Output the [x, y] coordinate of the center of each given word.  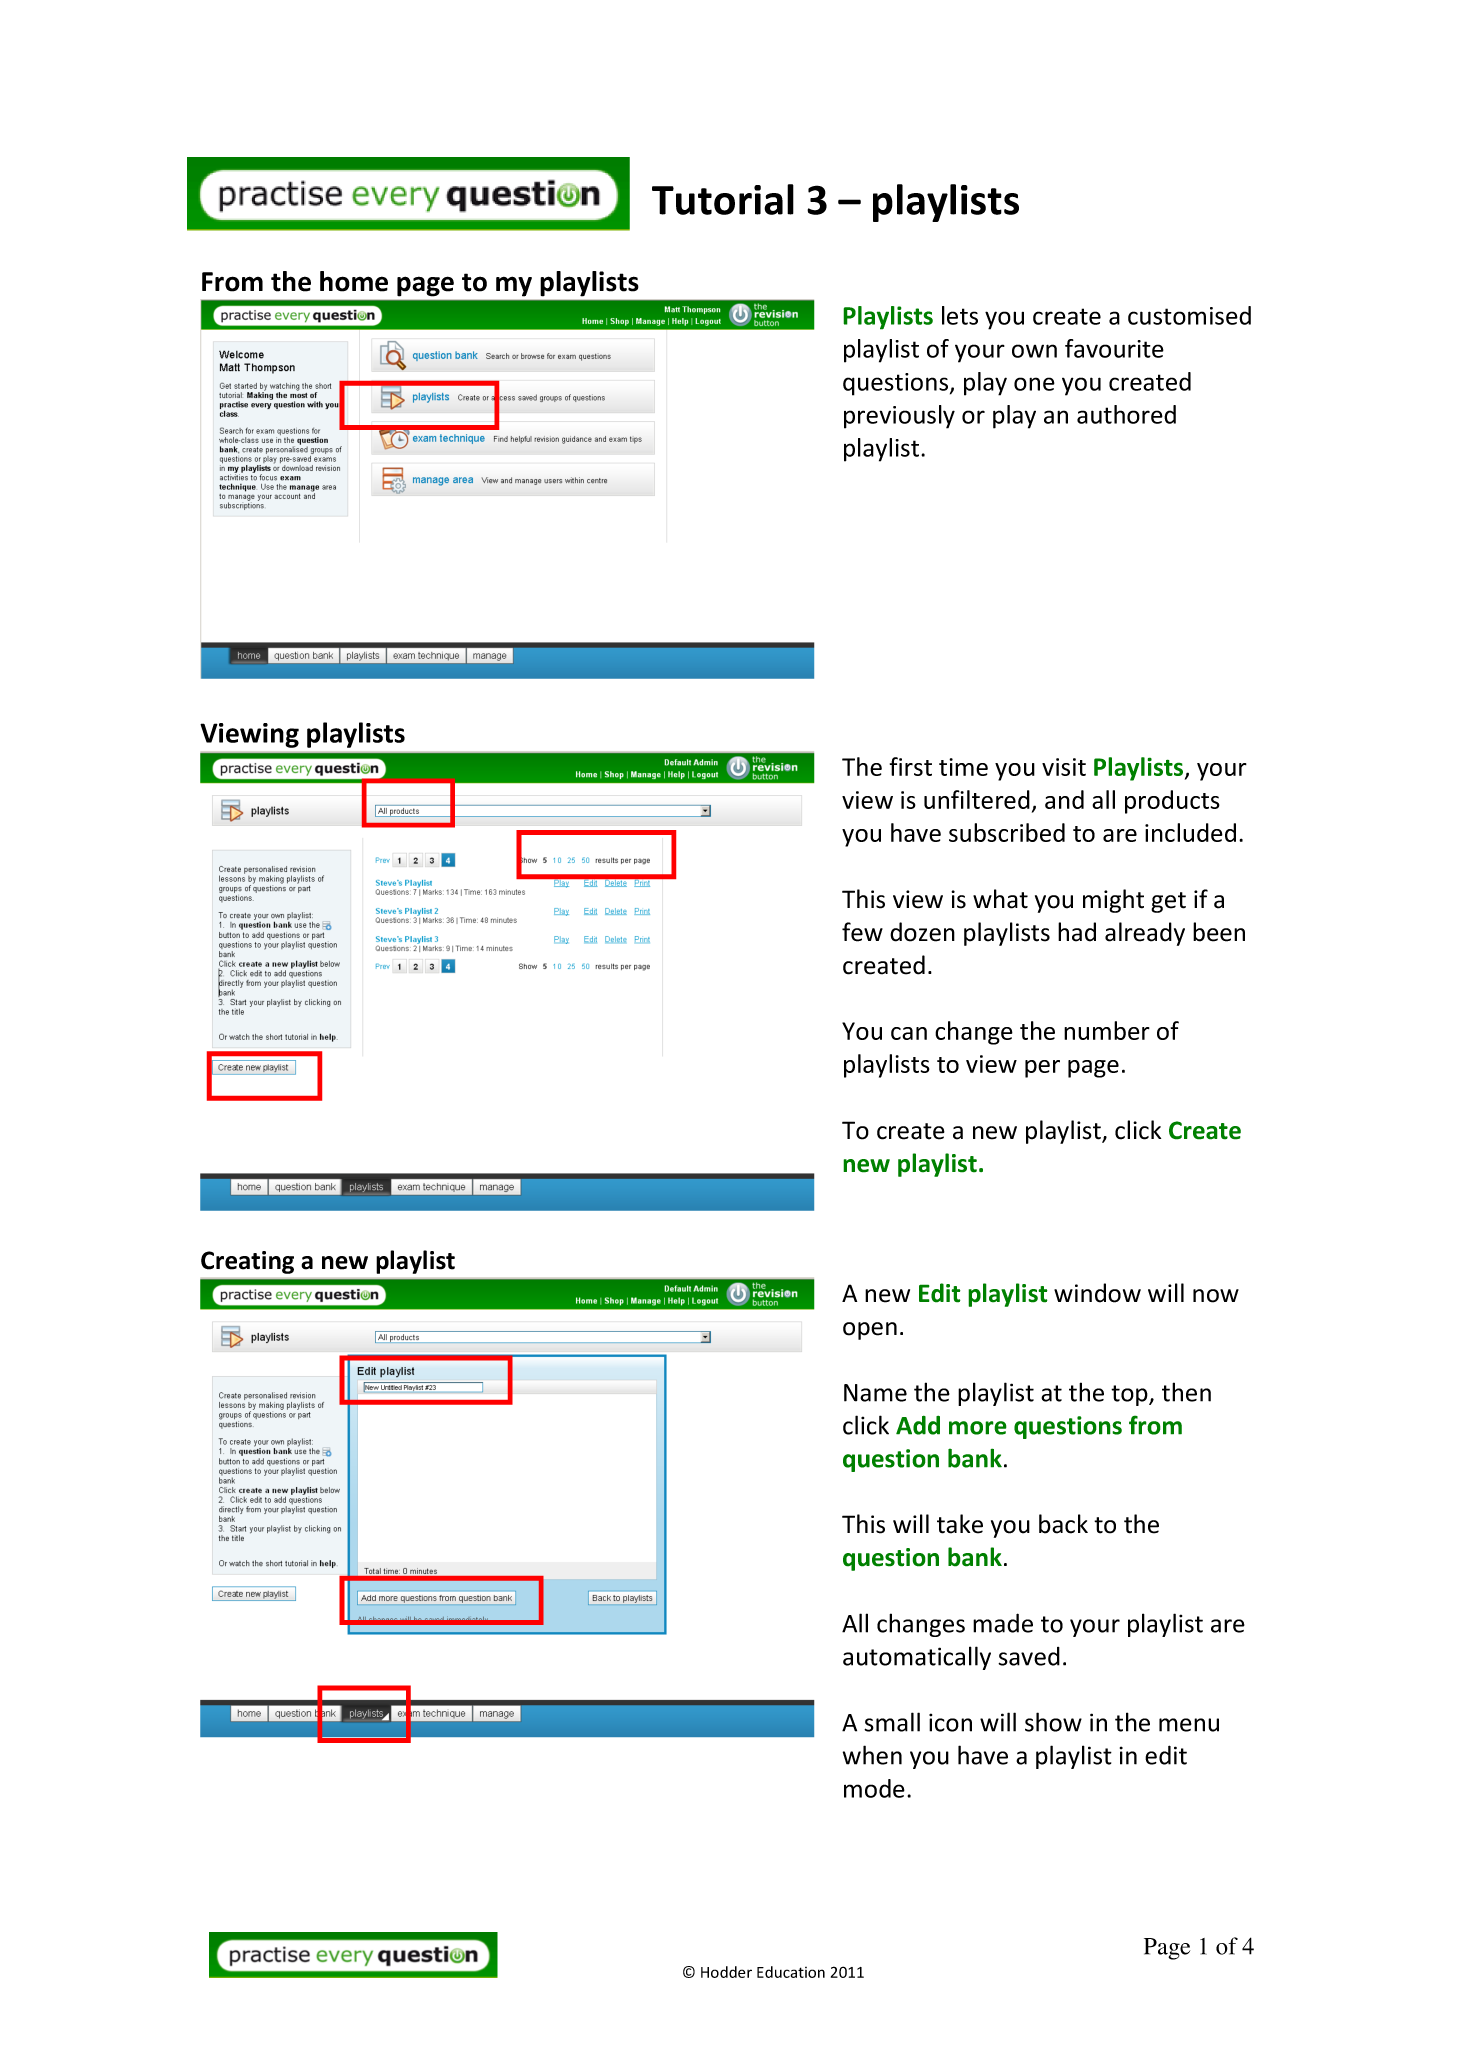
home [354, 281]
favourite [1114, 348]
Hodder [726, 1972]
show [1053, 1722]
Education [791, 1972]
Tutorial [723, 199]
